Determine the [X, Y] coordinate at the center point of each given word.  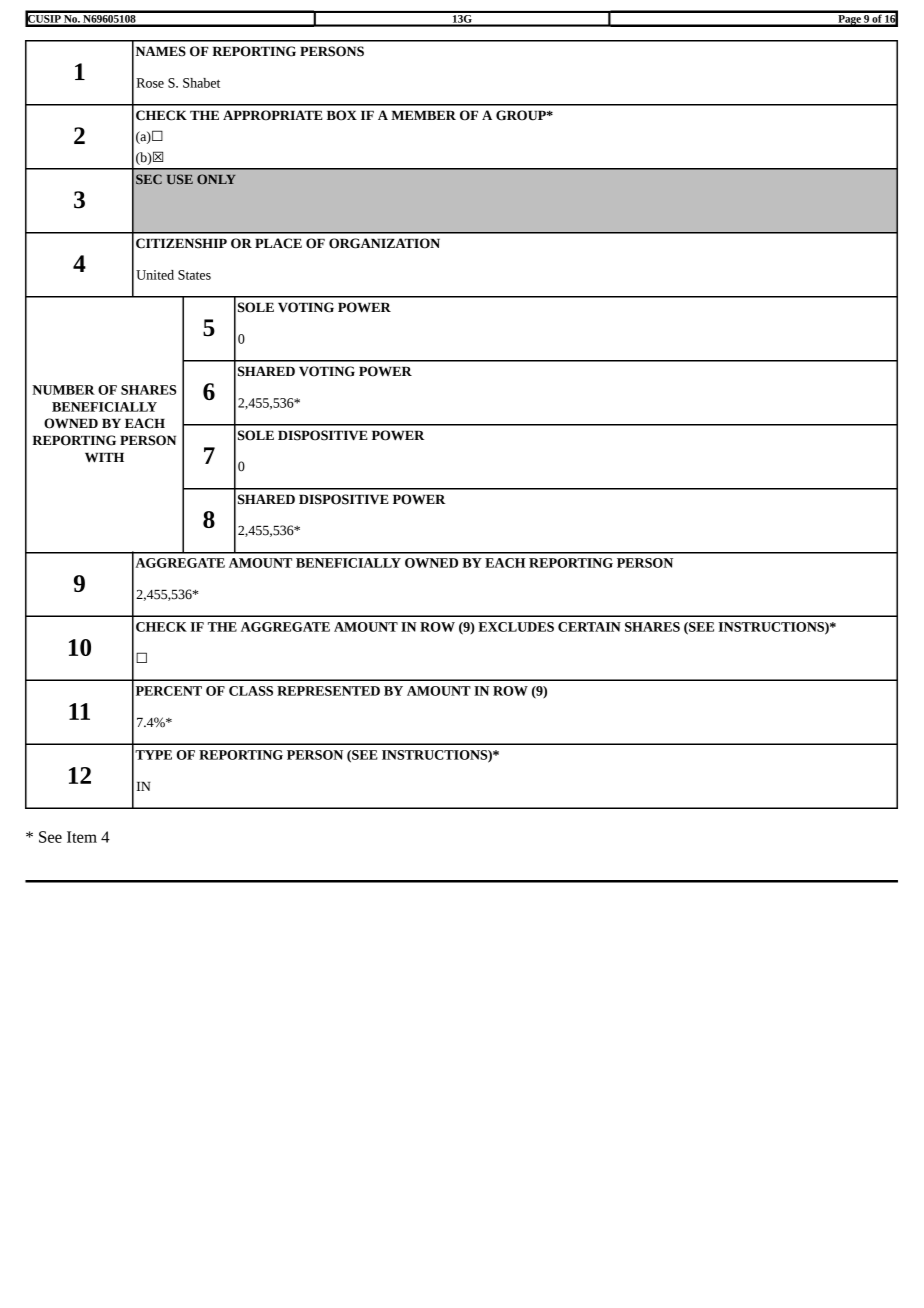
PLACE [278, 243]
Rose [150, 83]
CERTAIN [589, 627]
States [194, 275]
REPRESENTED [328, 691]
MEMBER [423, 115]
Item [82, 837]
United [155, 275]
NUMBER [63, 390]
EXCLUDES [516, 627]
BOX [342, 115]
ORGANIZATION [384, 243]
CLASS [251, 691]
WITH [104, 458]
